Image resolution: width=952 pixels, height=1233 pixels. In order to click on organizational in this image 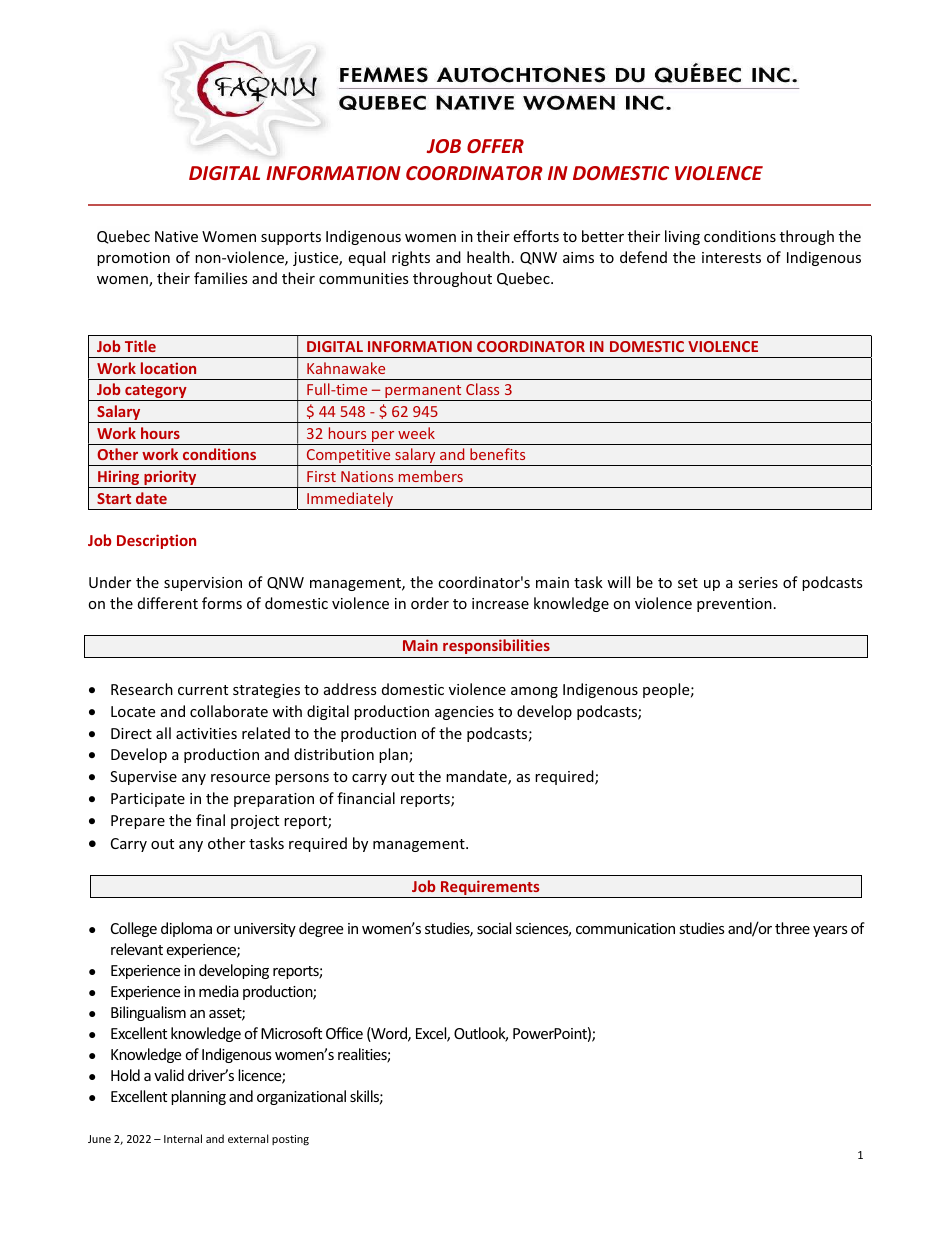, I will do `click(301, 1097)`.
